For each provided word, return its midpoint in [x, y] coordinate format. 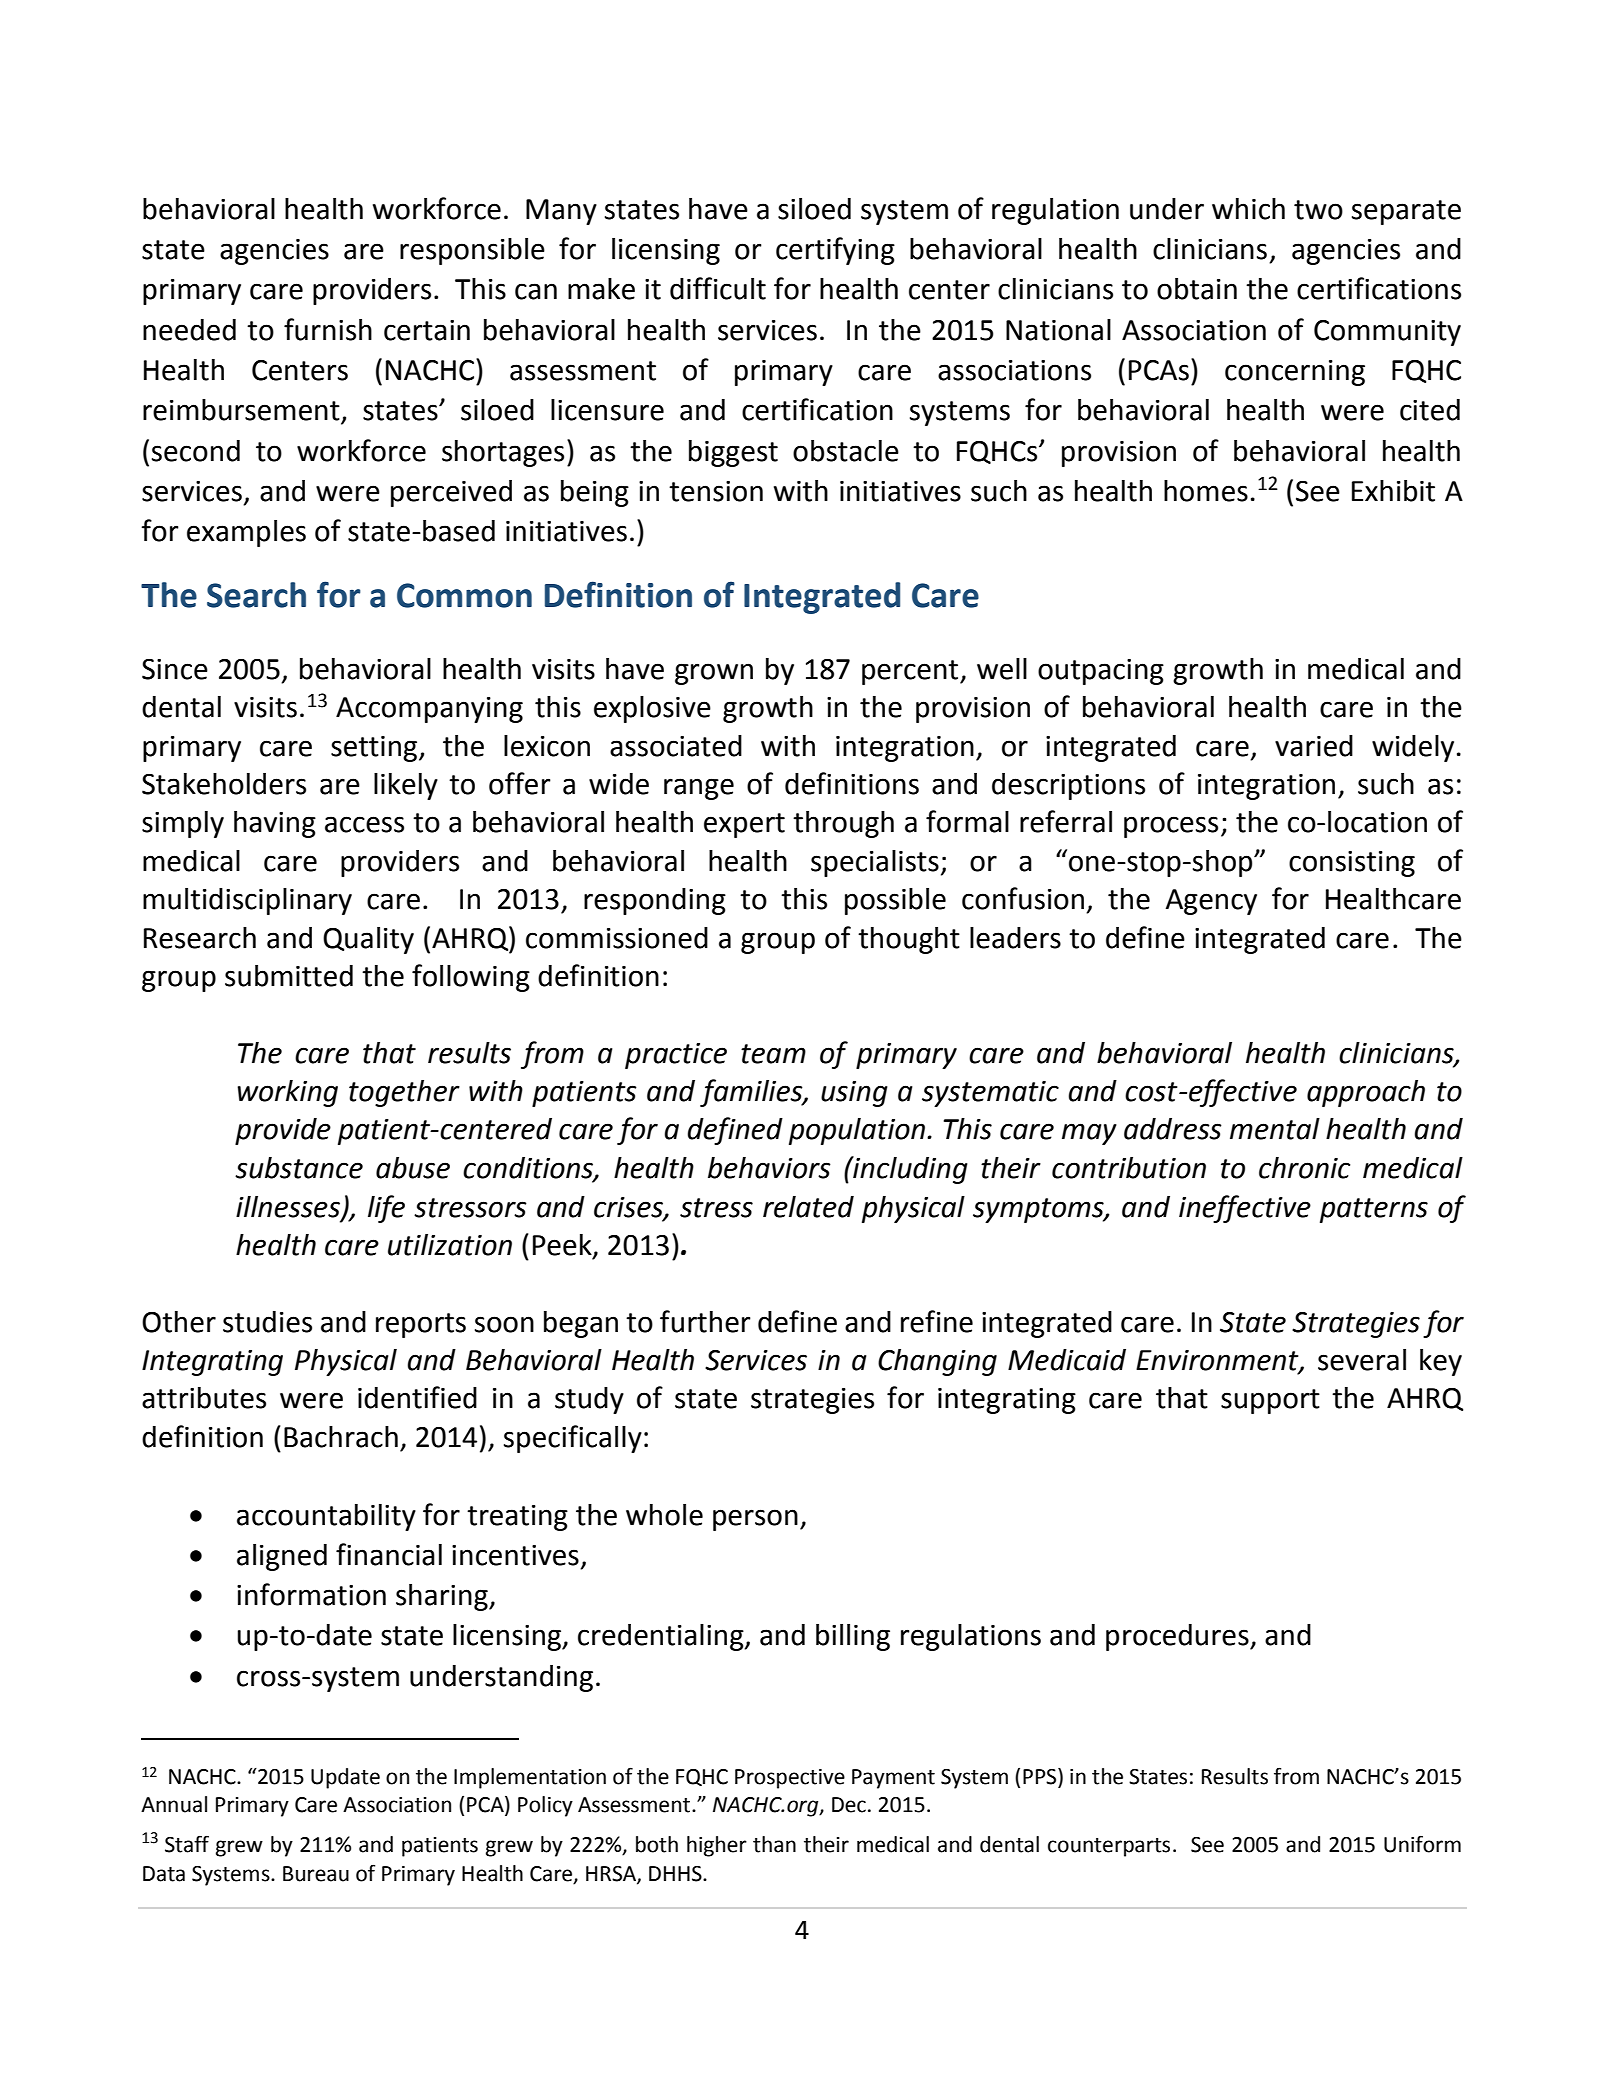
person [755, 1520]
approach [1366, 1093]
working [287, 1093]
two [1318, 210]
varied [1314, 746]
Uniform [1422, 1844]
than [774, 1844]
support [1270, 1401]
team [773, 1054]
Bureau [316, 1874]
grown [714, 674]
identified [417, 1397]
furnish [328, 329]
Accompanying [429, 710]
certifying [835, 251]
